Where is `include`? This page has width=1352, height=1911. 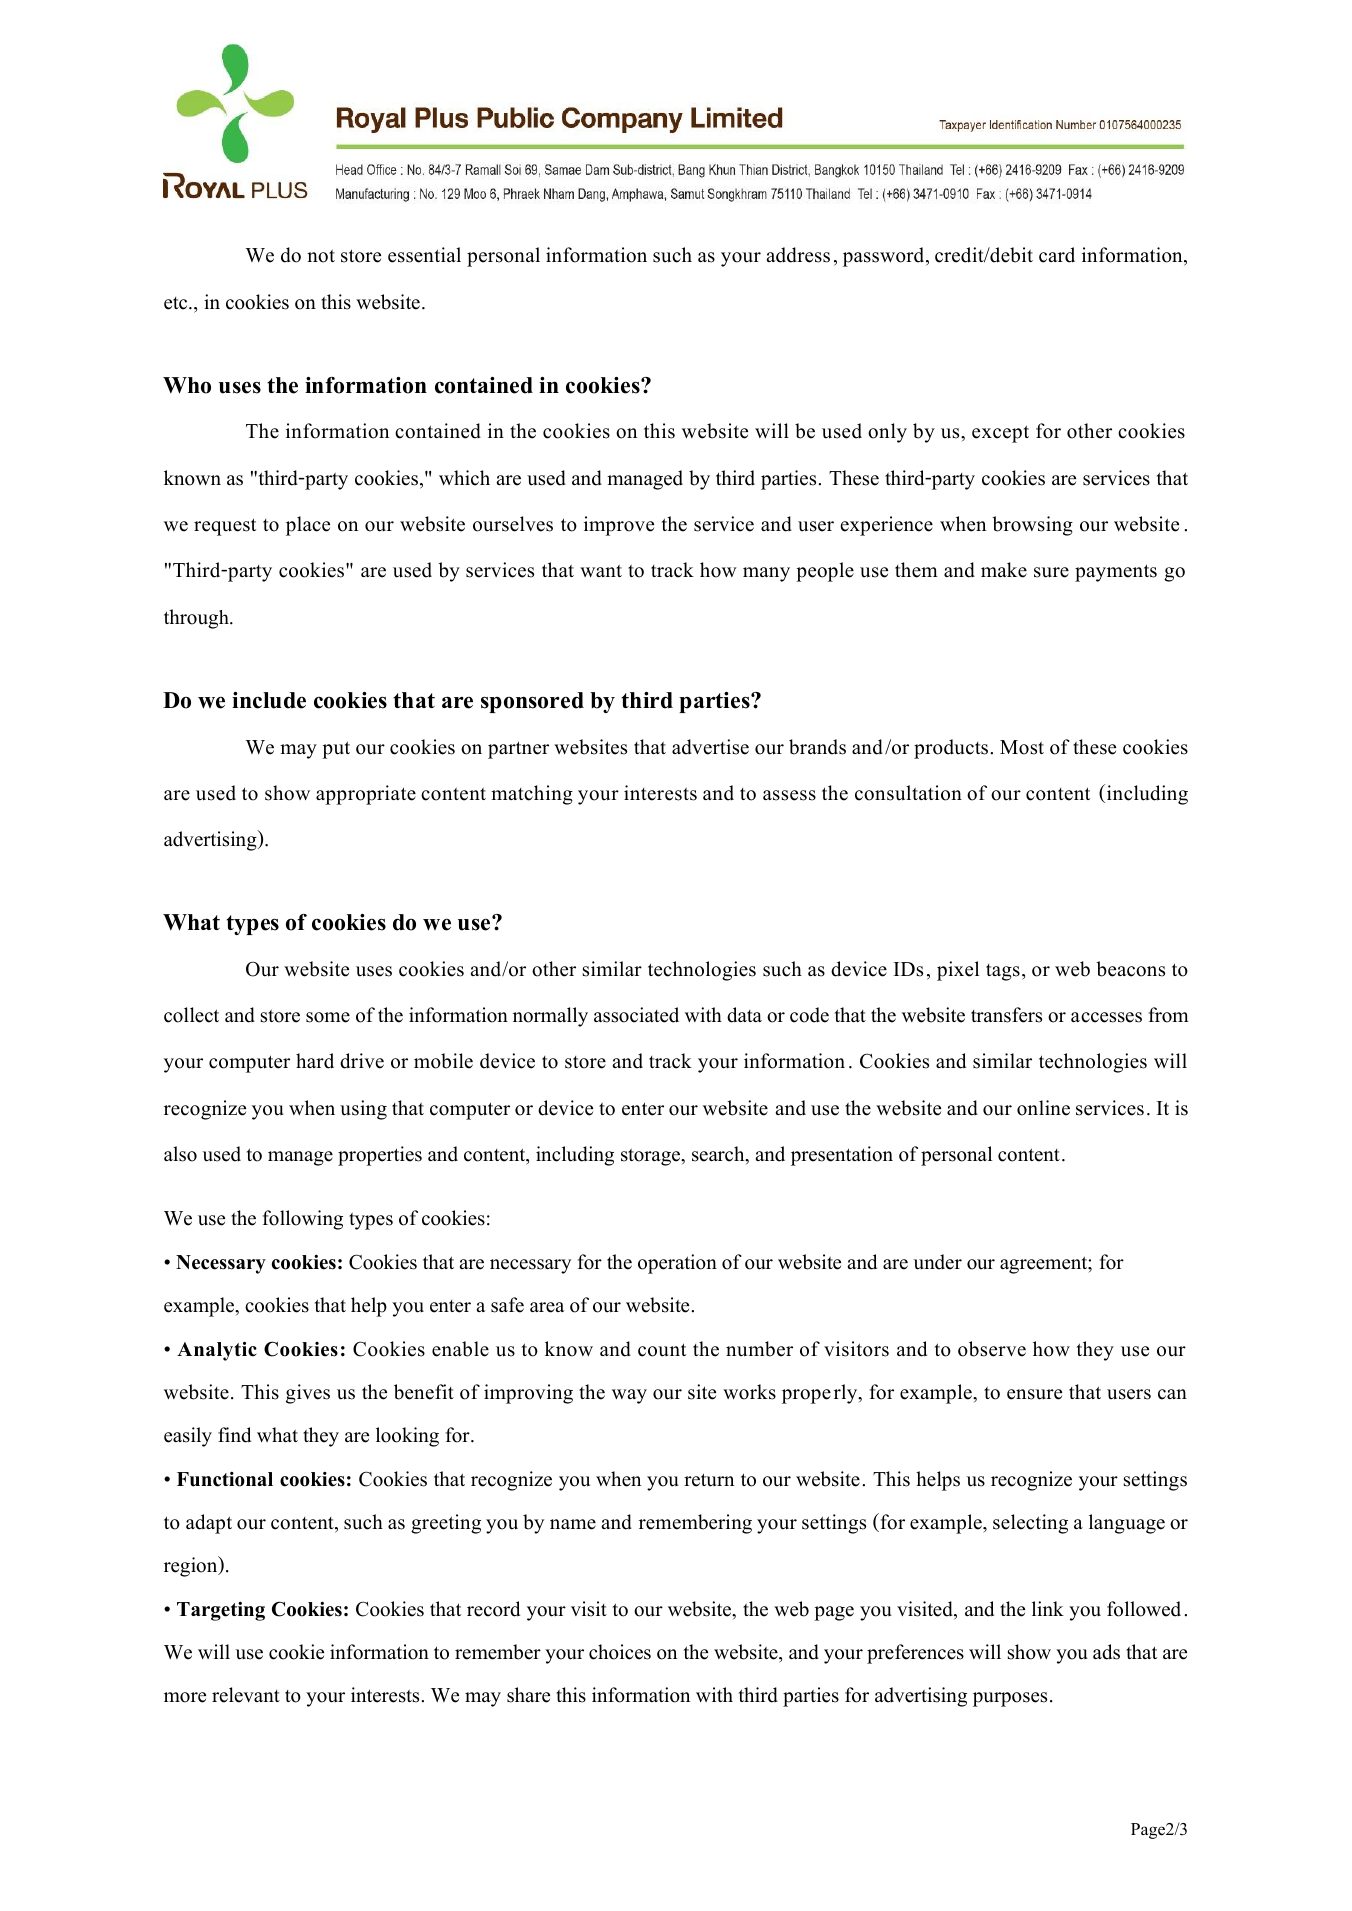 include is located at coordinates (269, 700).
